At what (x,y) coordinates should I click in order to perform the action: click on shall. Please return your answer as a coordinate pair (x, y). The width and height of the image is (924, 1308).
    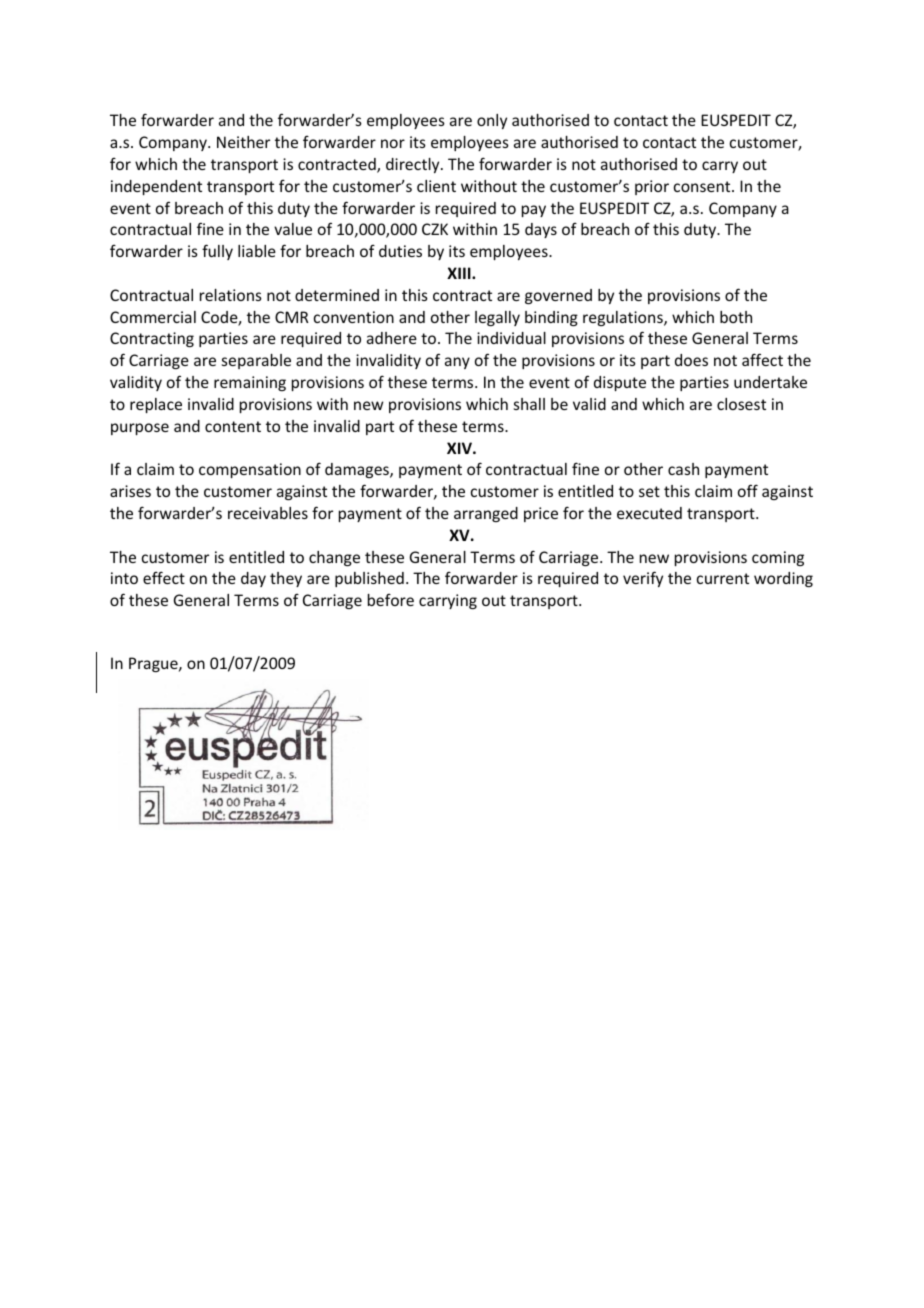
    Looking at the image, I should click on (529, 404).
